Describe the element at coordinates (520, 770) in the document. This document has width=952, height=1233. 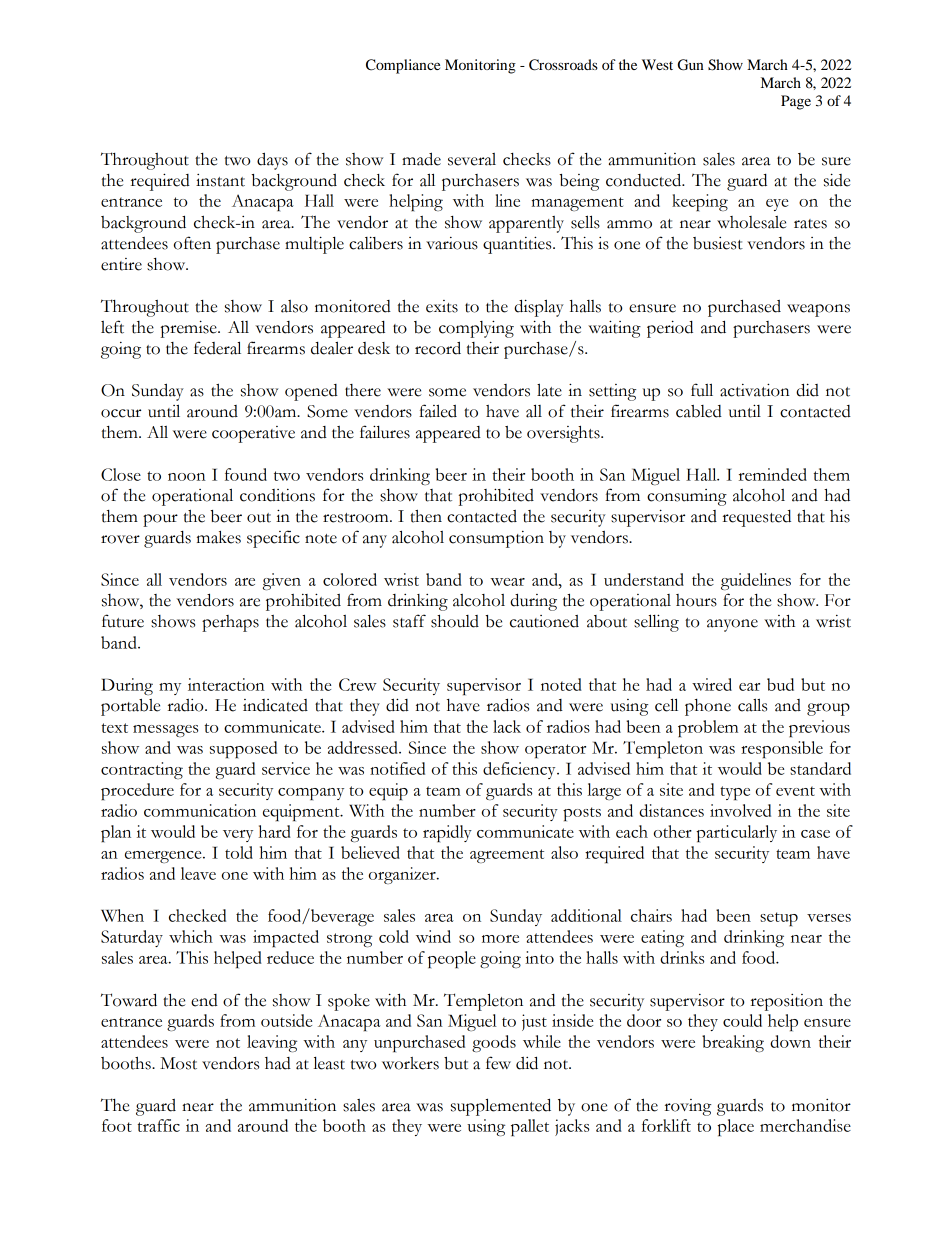
I see `deficiency` at that location.
